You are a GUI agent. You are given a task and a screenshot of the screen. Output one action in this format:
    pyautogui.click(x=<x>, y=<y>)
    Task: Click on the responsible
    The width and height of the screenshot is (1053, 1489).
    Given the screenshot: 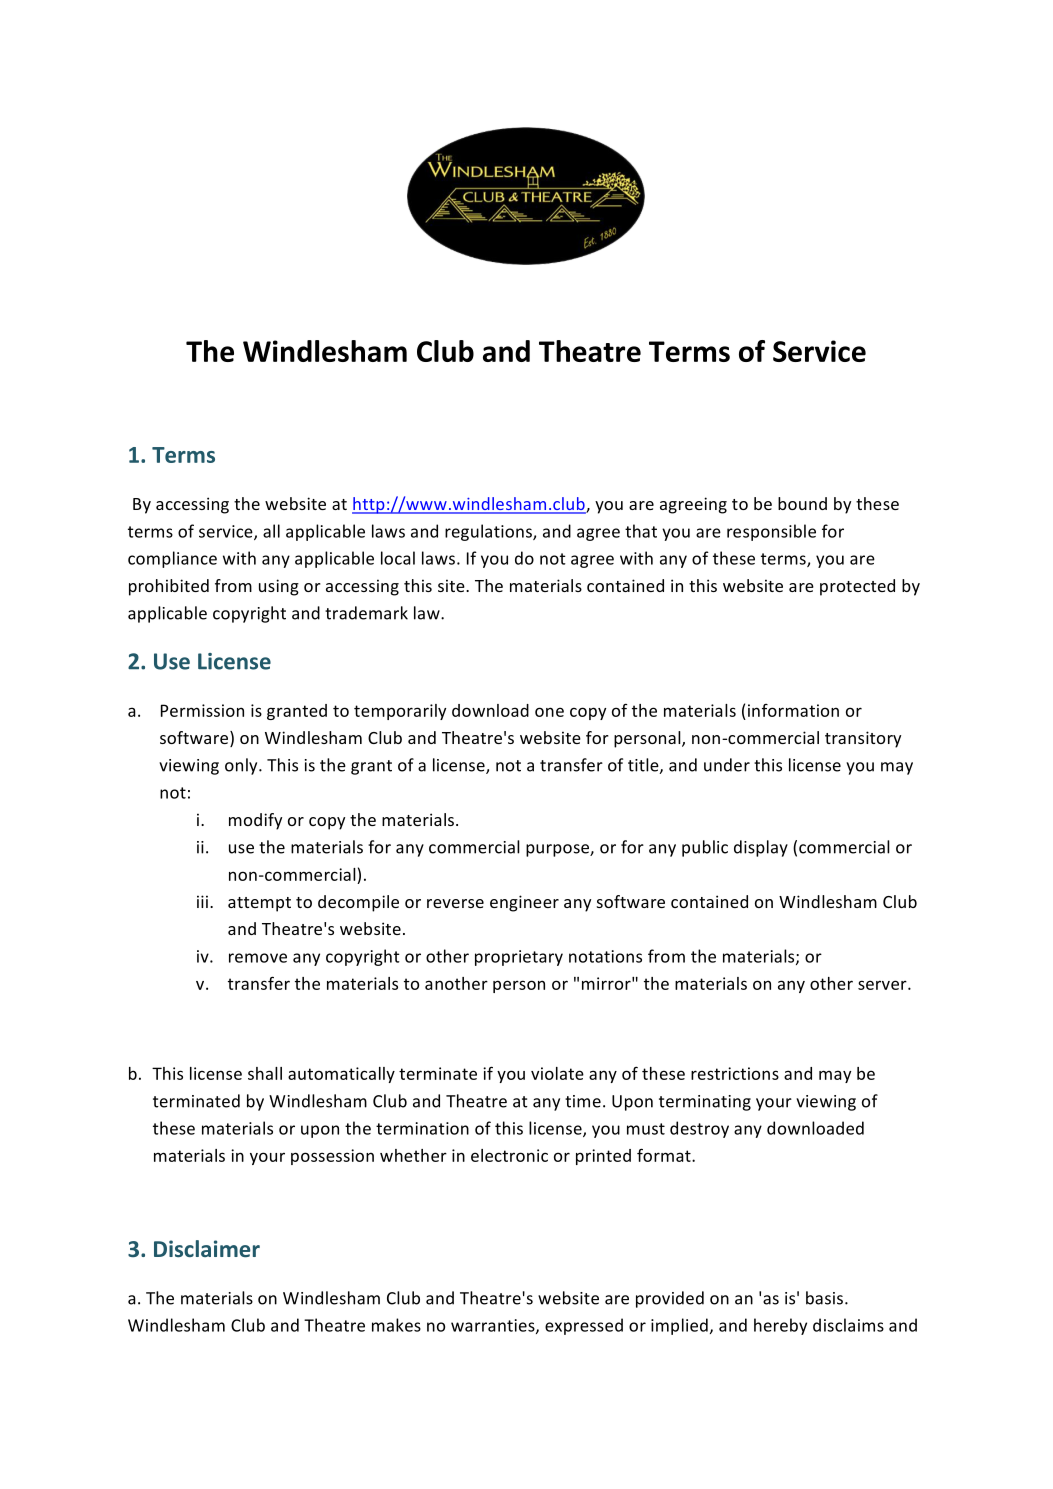 What is the action you would take?
    pyautogui.click(x=771, y=532)
